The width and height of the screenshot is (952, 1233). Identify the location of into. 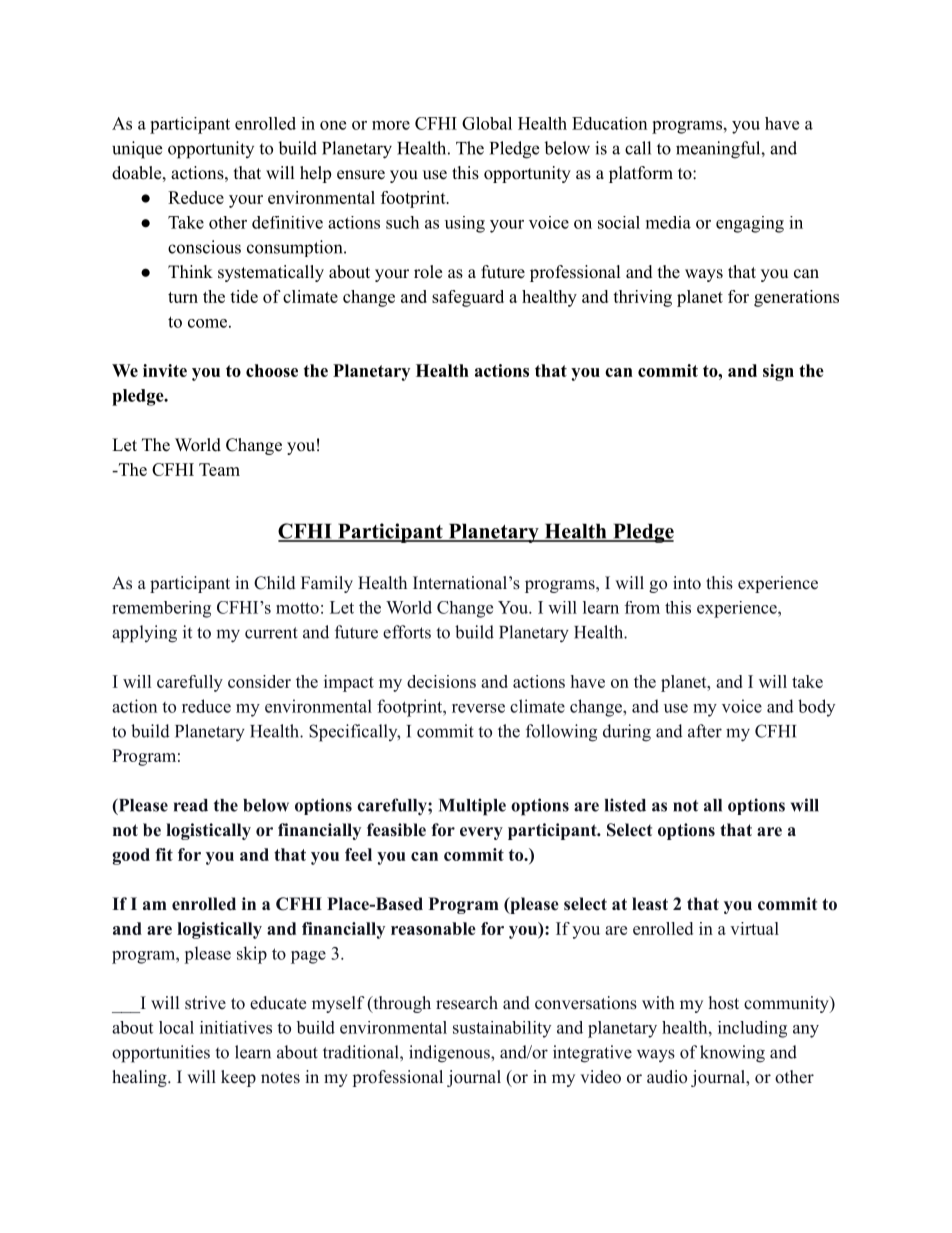
(687, 583).
